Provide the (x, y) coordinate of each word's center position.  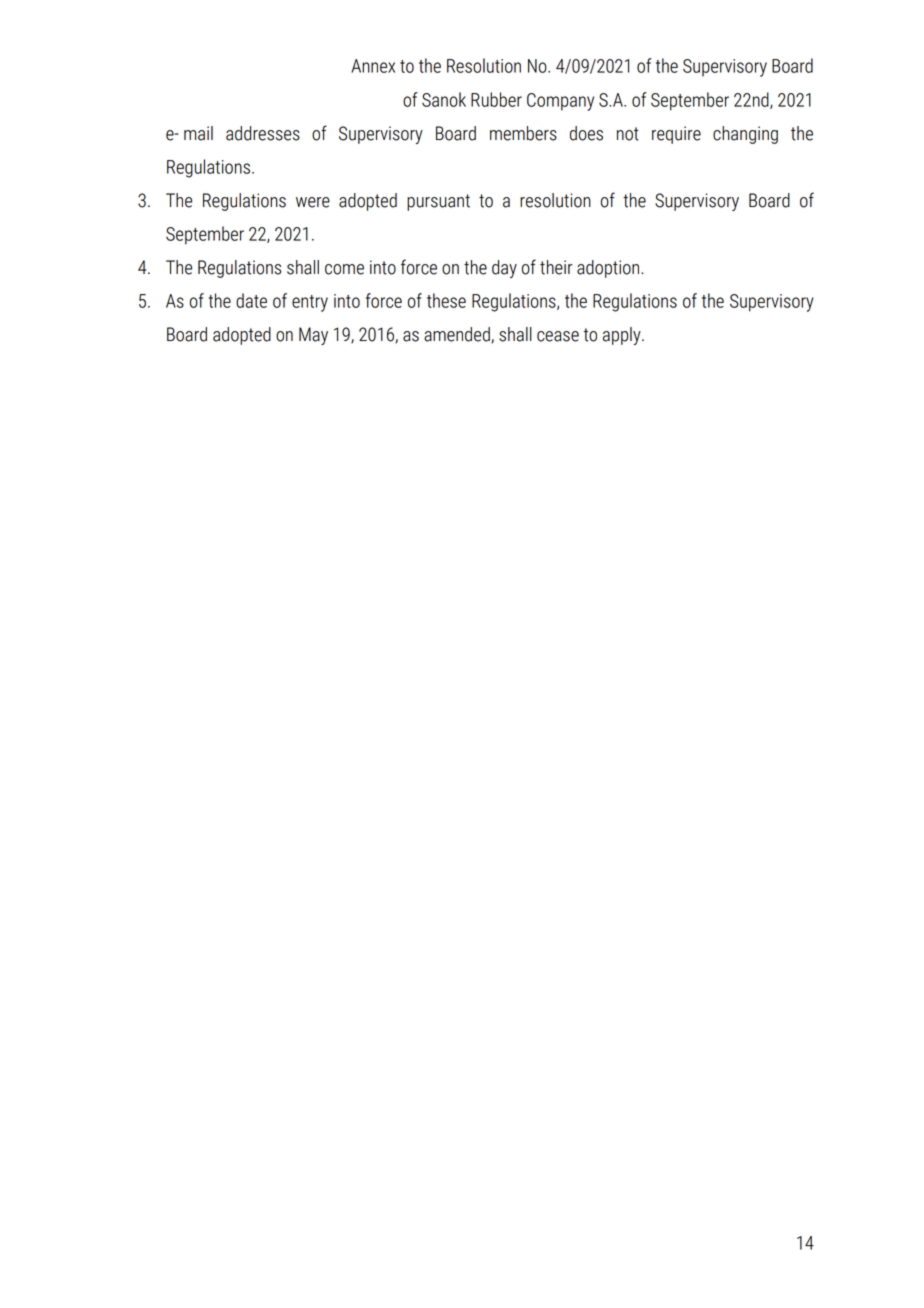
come (344, 269)
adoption (609, 269)
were (313, 202)
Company (560, 102)
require (676, 135)
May (313, 336)
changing (745, 135)
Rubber (496, 99)
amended (458, 335)
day (504, 269)
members (523, 133)
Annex (373, 66)
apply (623, 336)
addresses (263, 133)
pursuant (438, 202)
